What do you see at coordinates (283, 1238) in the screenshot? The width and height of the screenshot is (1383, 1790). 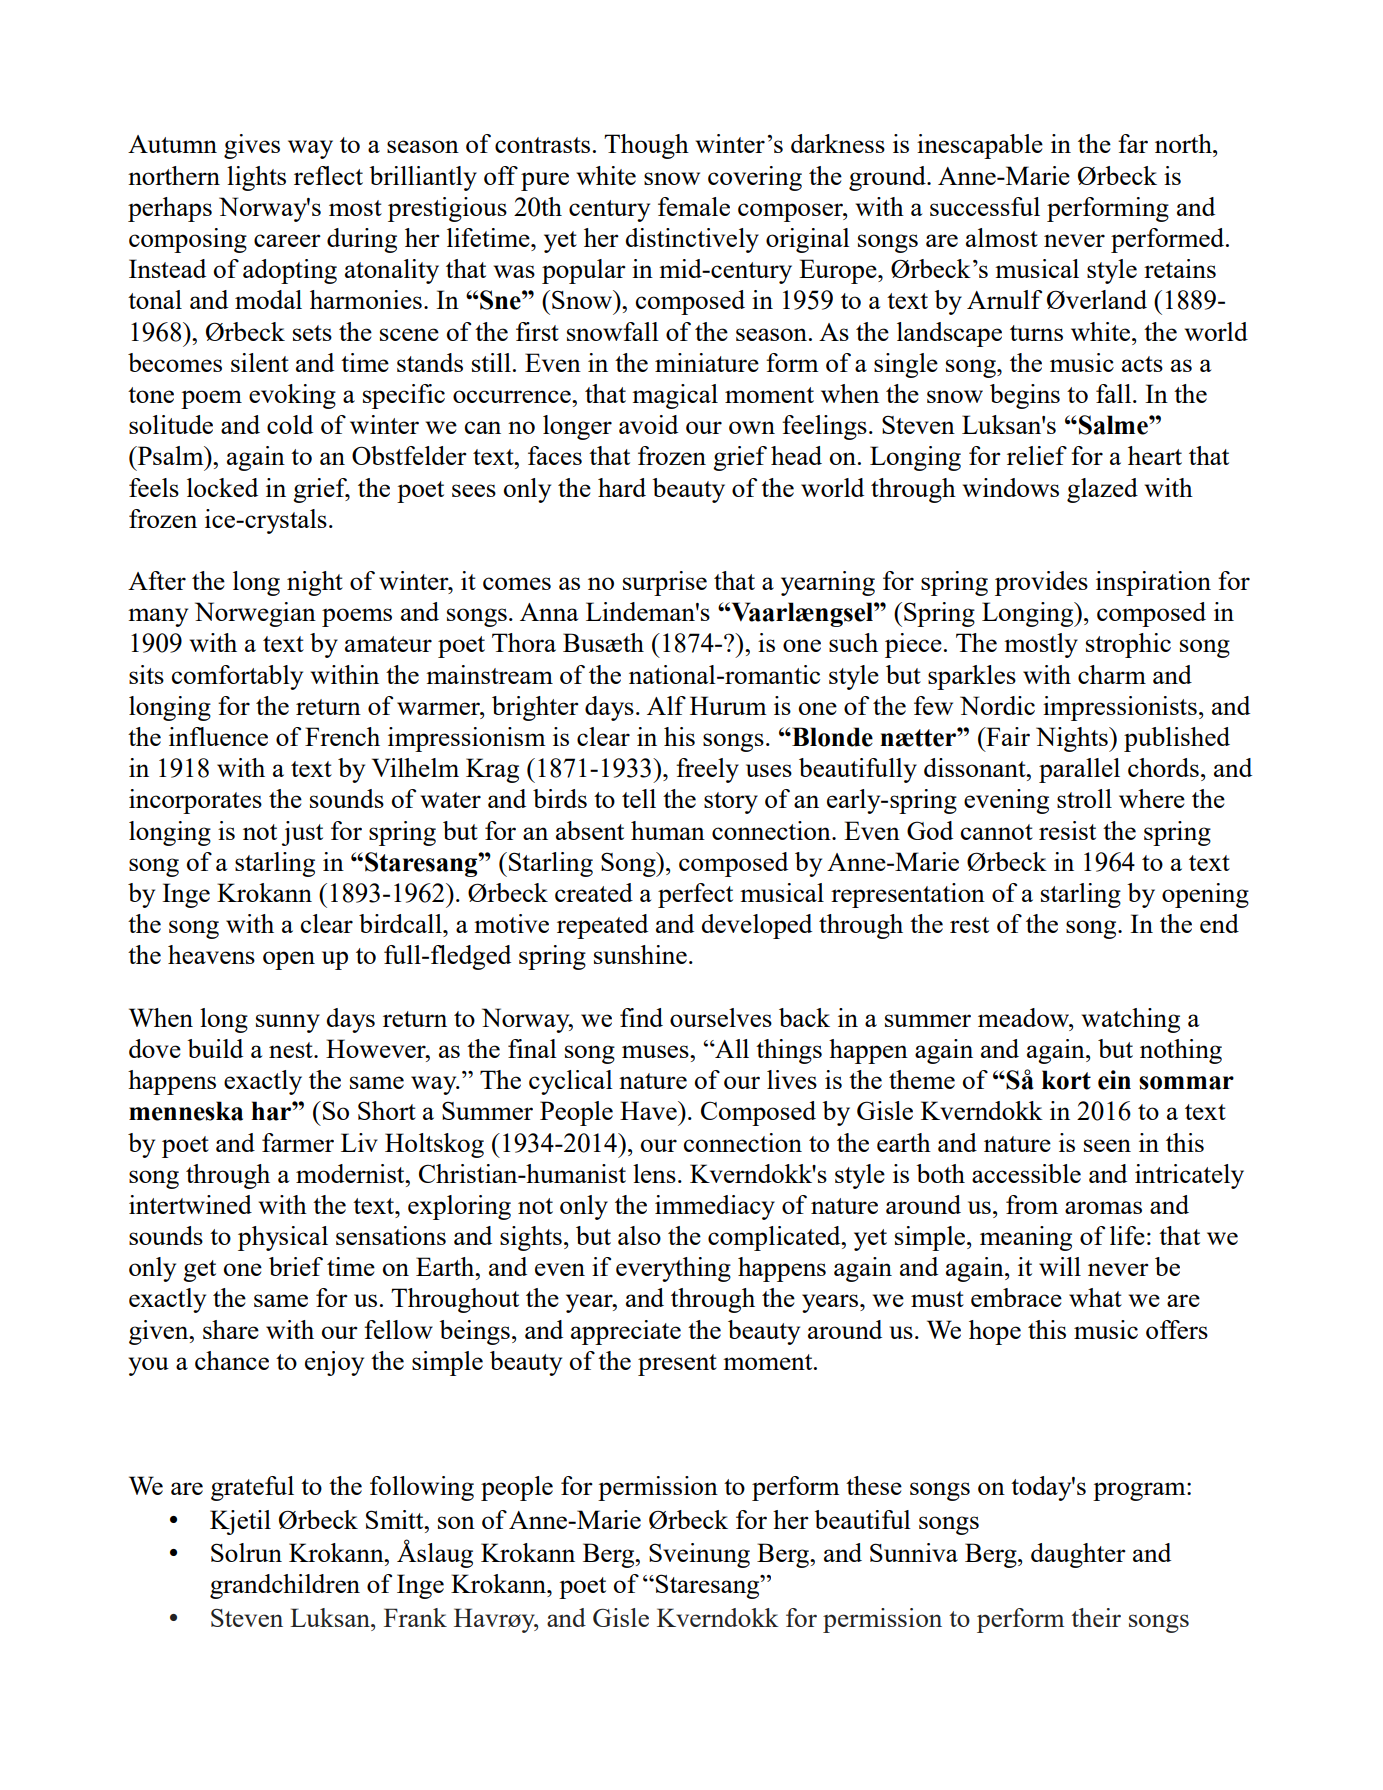 I see `physical` at bounding box center [283, 1238].
